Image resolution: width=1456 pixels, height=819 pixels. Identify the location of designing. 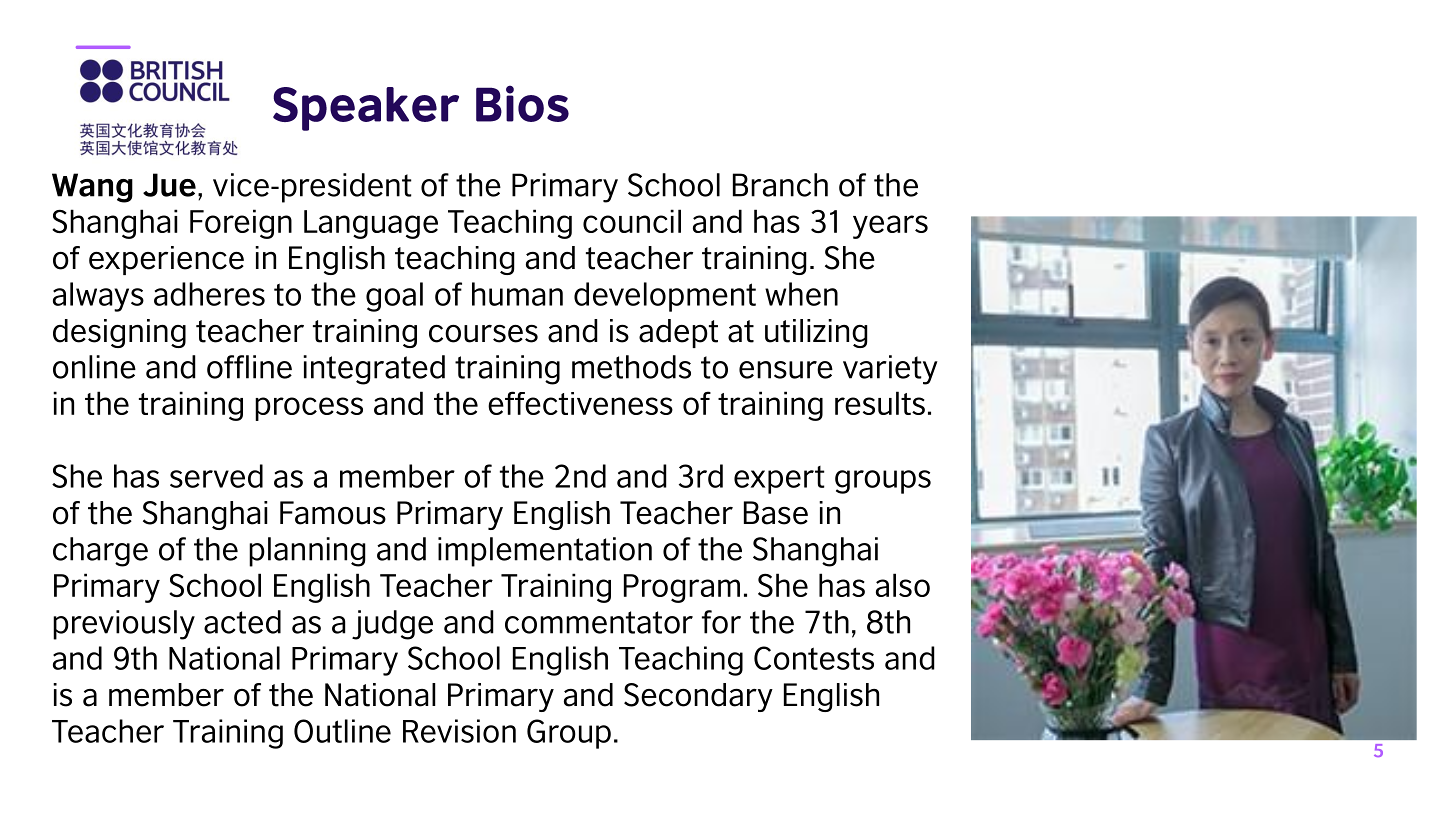
(119, 333).
